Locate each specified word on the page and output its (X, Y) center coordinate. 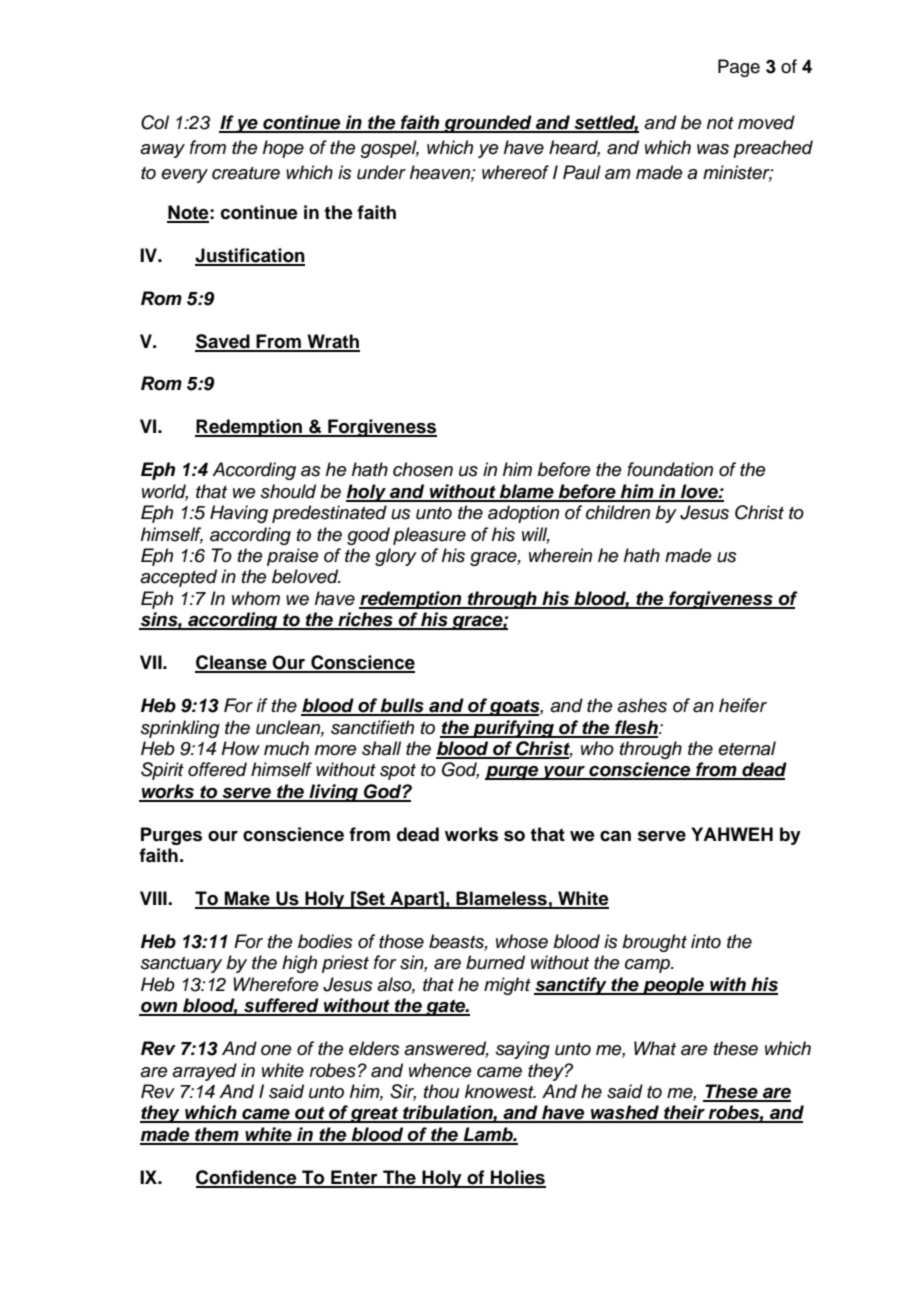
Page (739, 68)
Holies (517, 1178)
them (217, 1135)
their (684, 1113)
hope (283, 149)
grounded (488, 124)
